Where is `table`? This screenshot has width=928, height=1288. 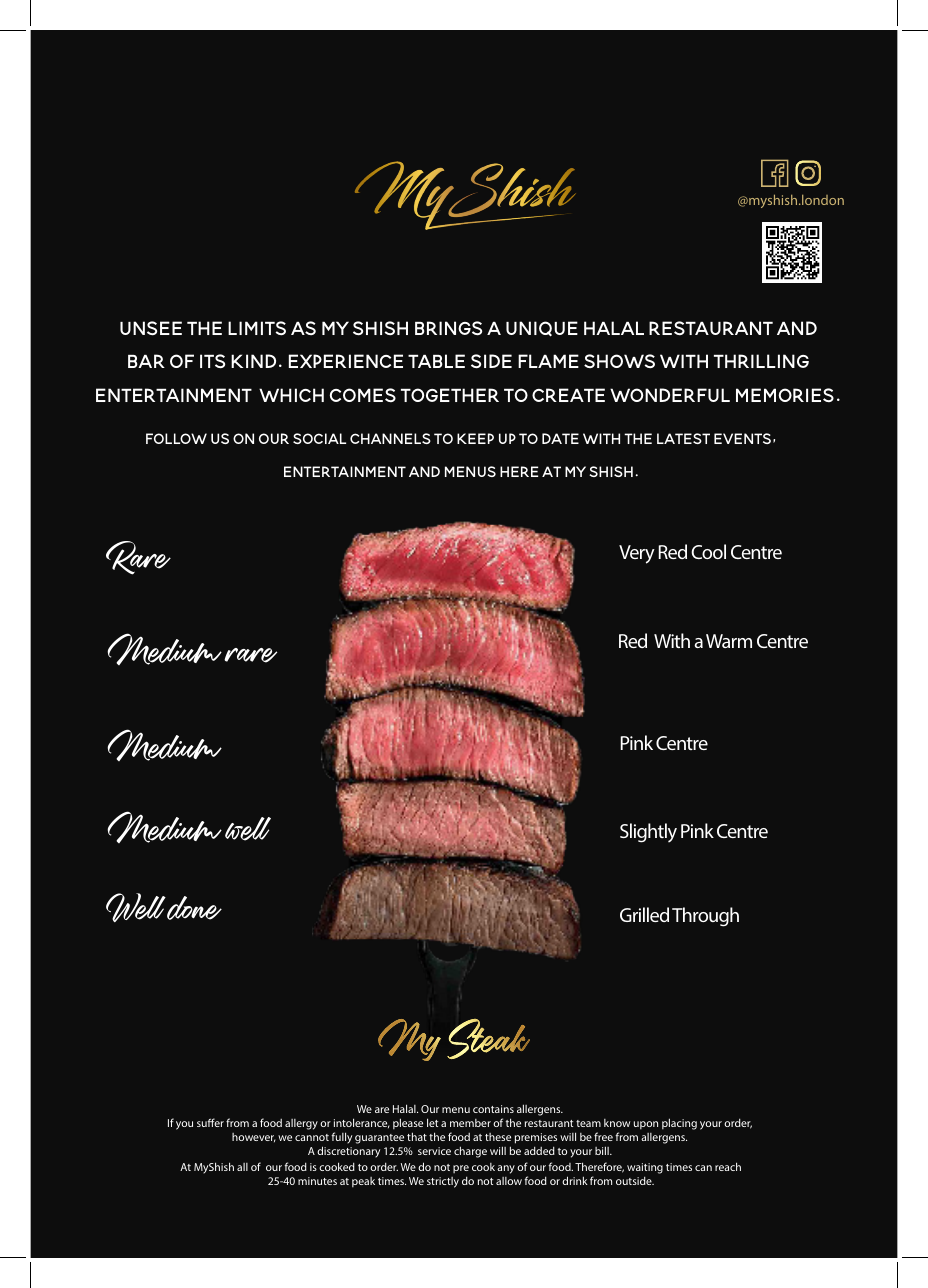 table is located at coordinates (436, 361).
